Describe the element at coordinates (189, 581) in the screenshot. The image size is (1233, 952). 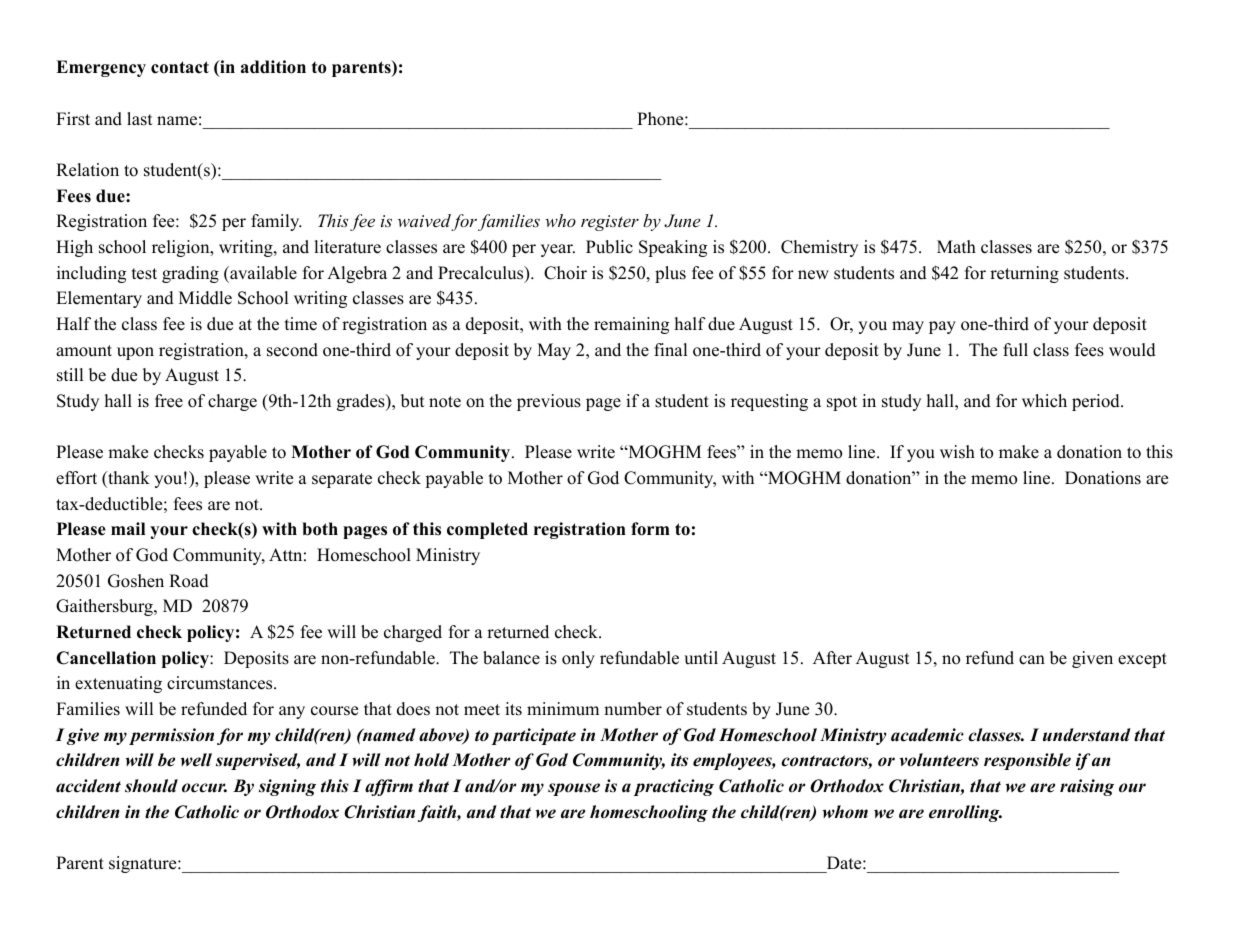
I see `Road` at that location.
